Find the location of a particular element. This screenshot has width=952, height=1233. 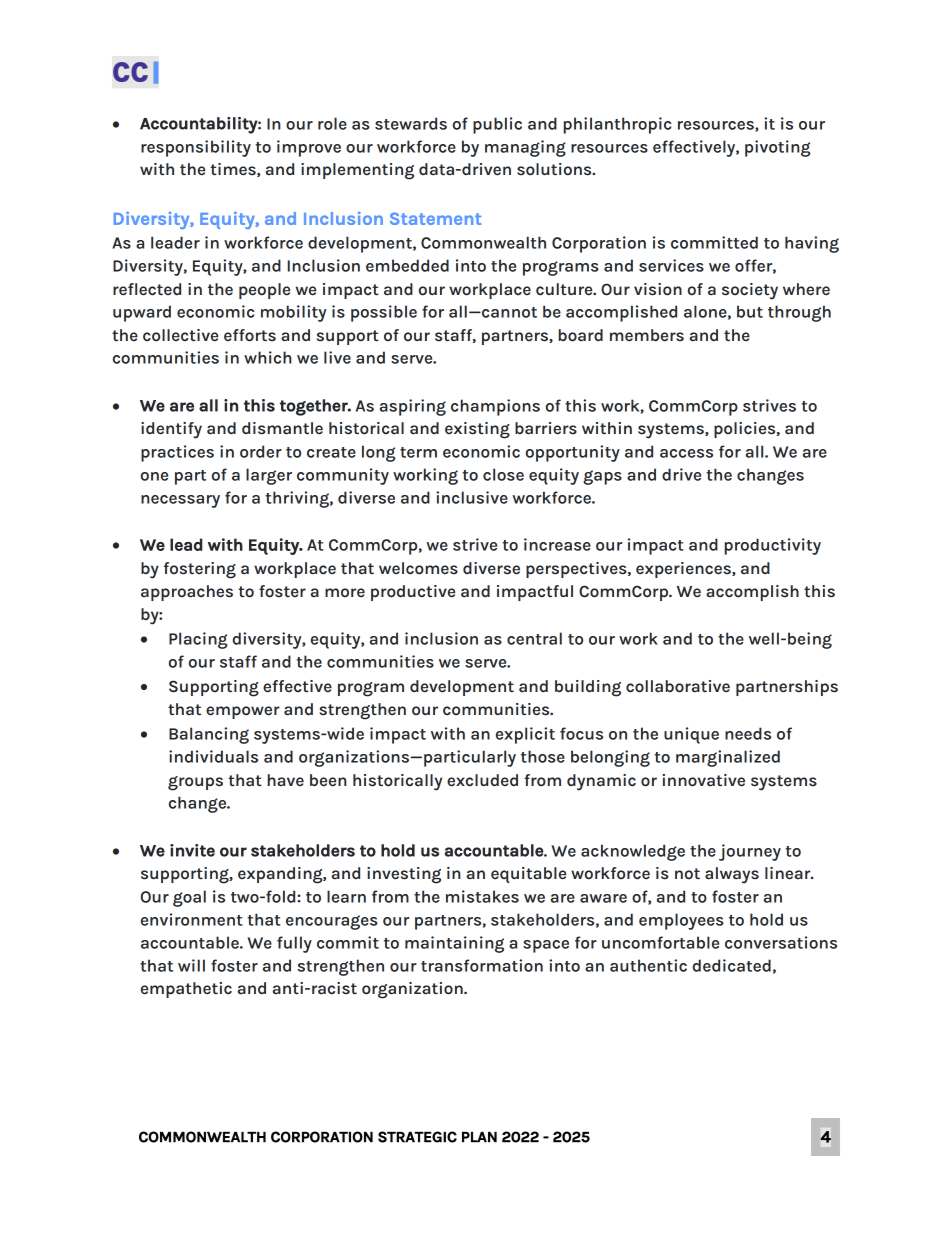

empathetic is located at coordinates (186, 990).
